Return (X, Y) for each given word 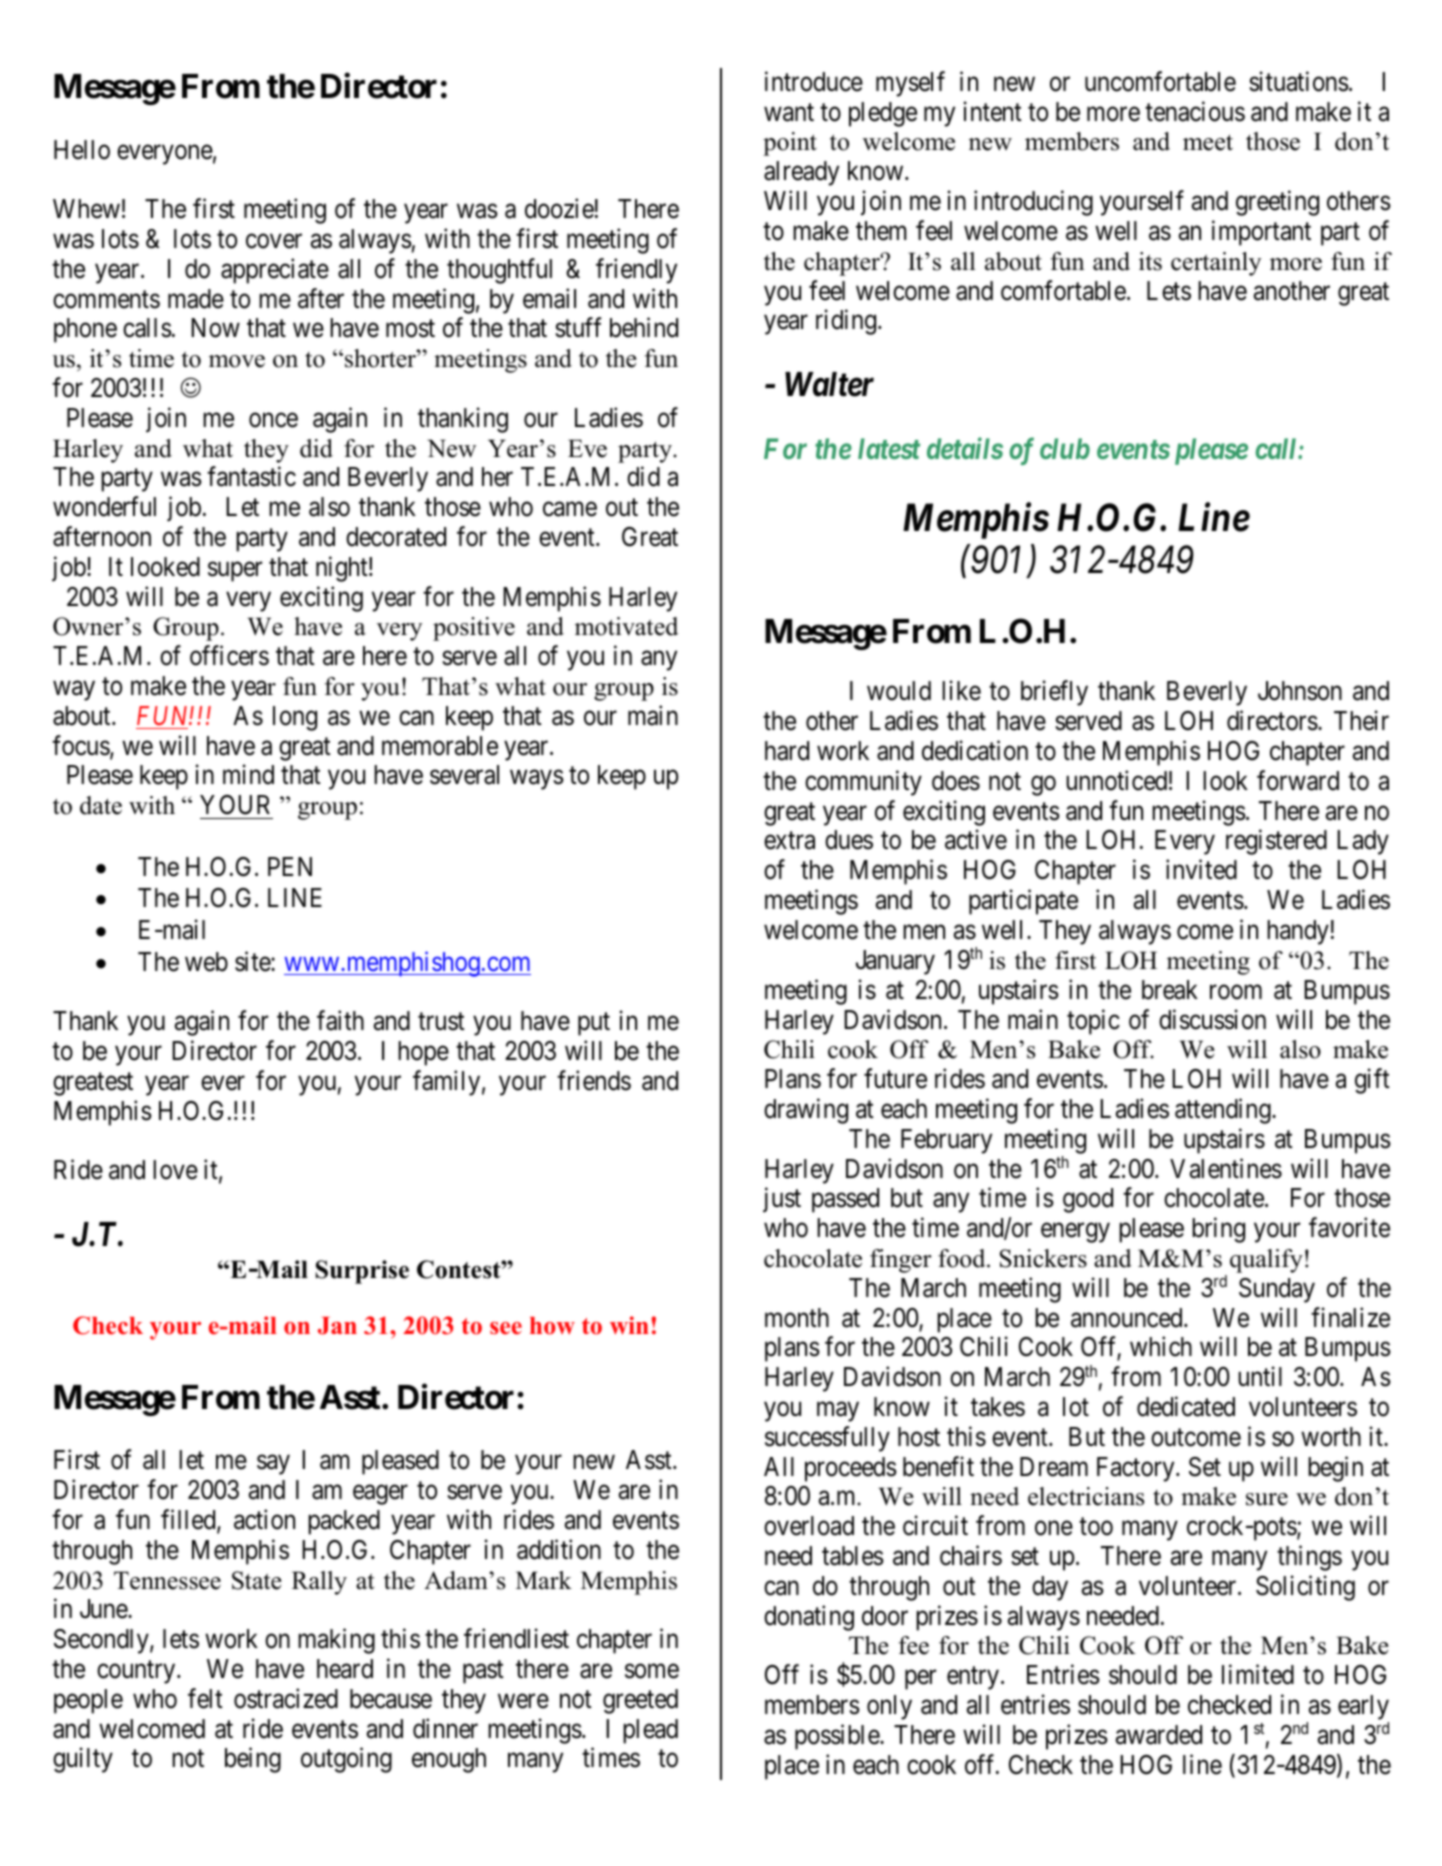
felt (205, 1698)
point (790, 144)
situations (1299, 81)
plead (650, 1731)
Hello (82, 150)
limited (1258, 1674)
